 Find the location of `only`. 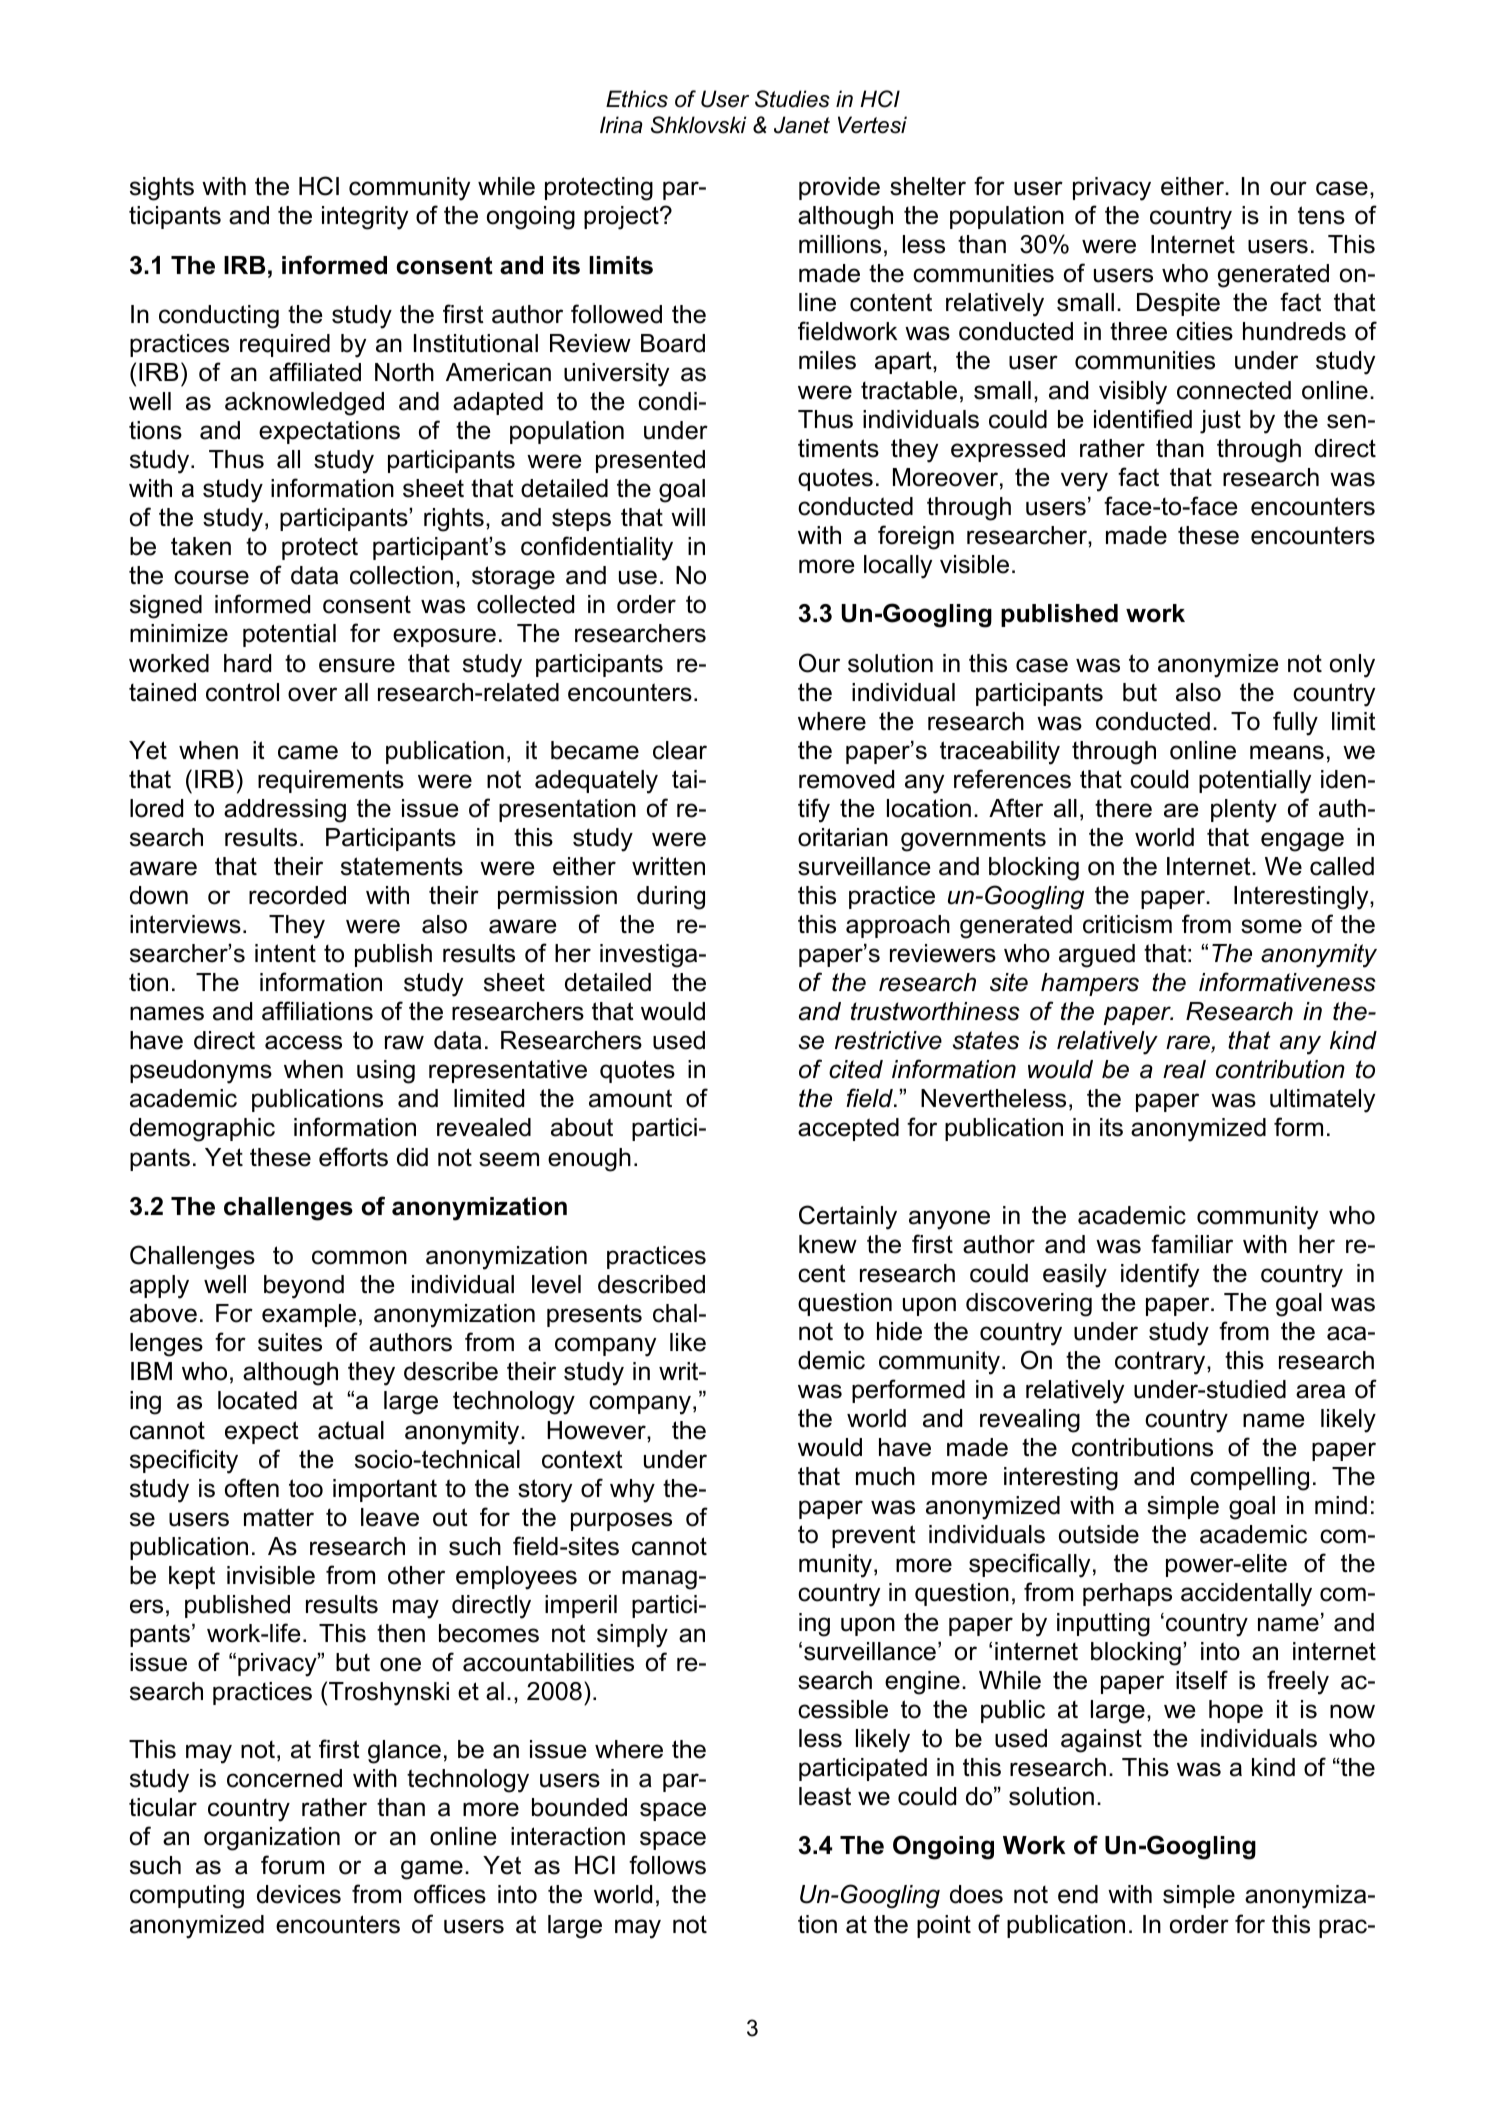

only is located at coordinates (1352, 666).
